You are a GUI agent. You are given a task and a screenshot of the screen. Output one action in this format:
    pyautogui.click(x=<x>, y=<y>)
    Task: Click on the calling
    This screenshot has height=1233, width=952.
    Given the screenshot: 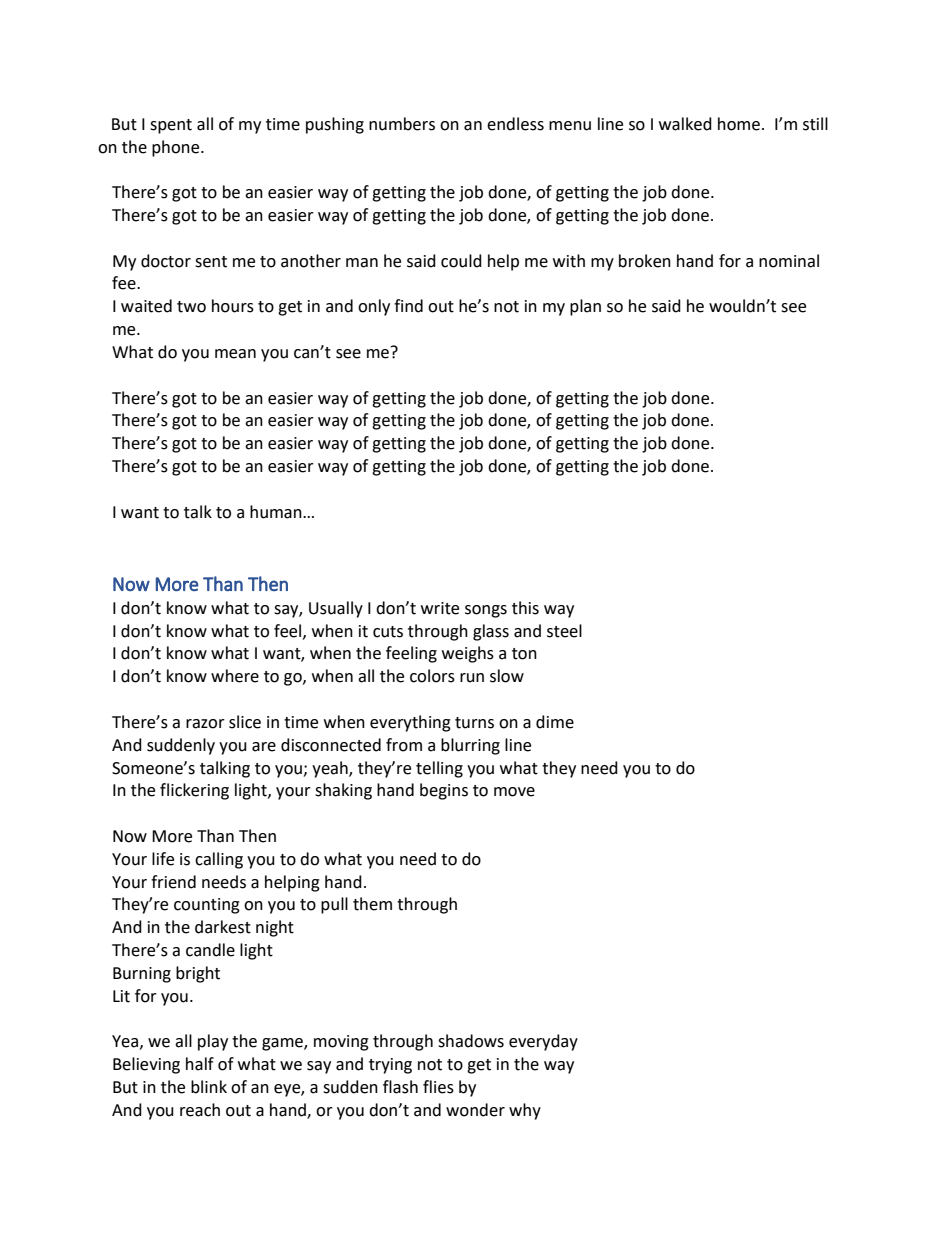 What is the action you would take?
    pyautogui.click(x=219, y=860)
